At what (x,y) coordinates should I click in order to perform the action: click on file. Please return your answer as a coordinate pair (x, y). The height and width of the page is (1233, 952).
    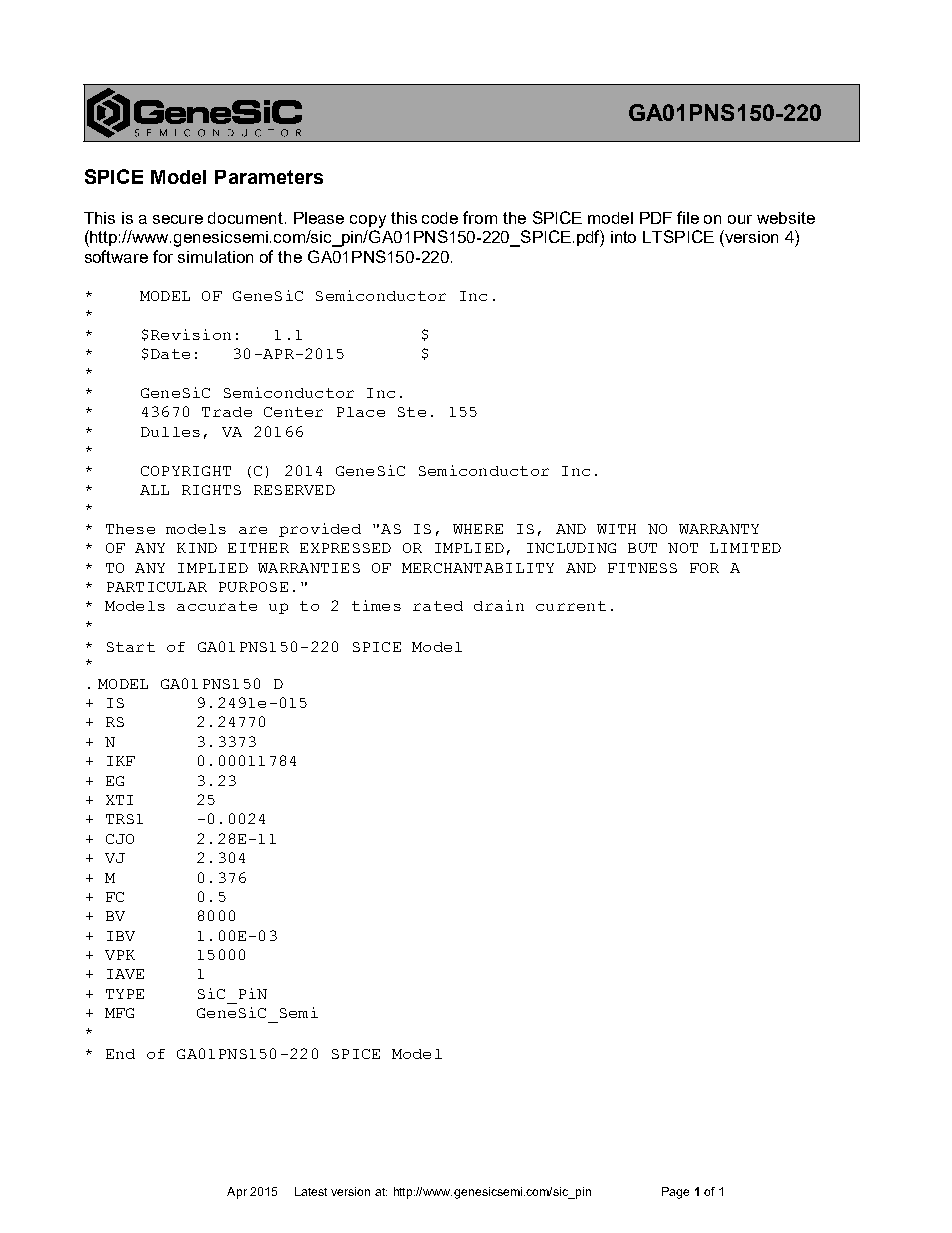
    Looking at the image, I should click on (688, 217).
